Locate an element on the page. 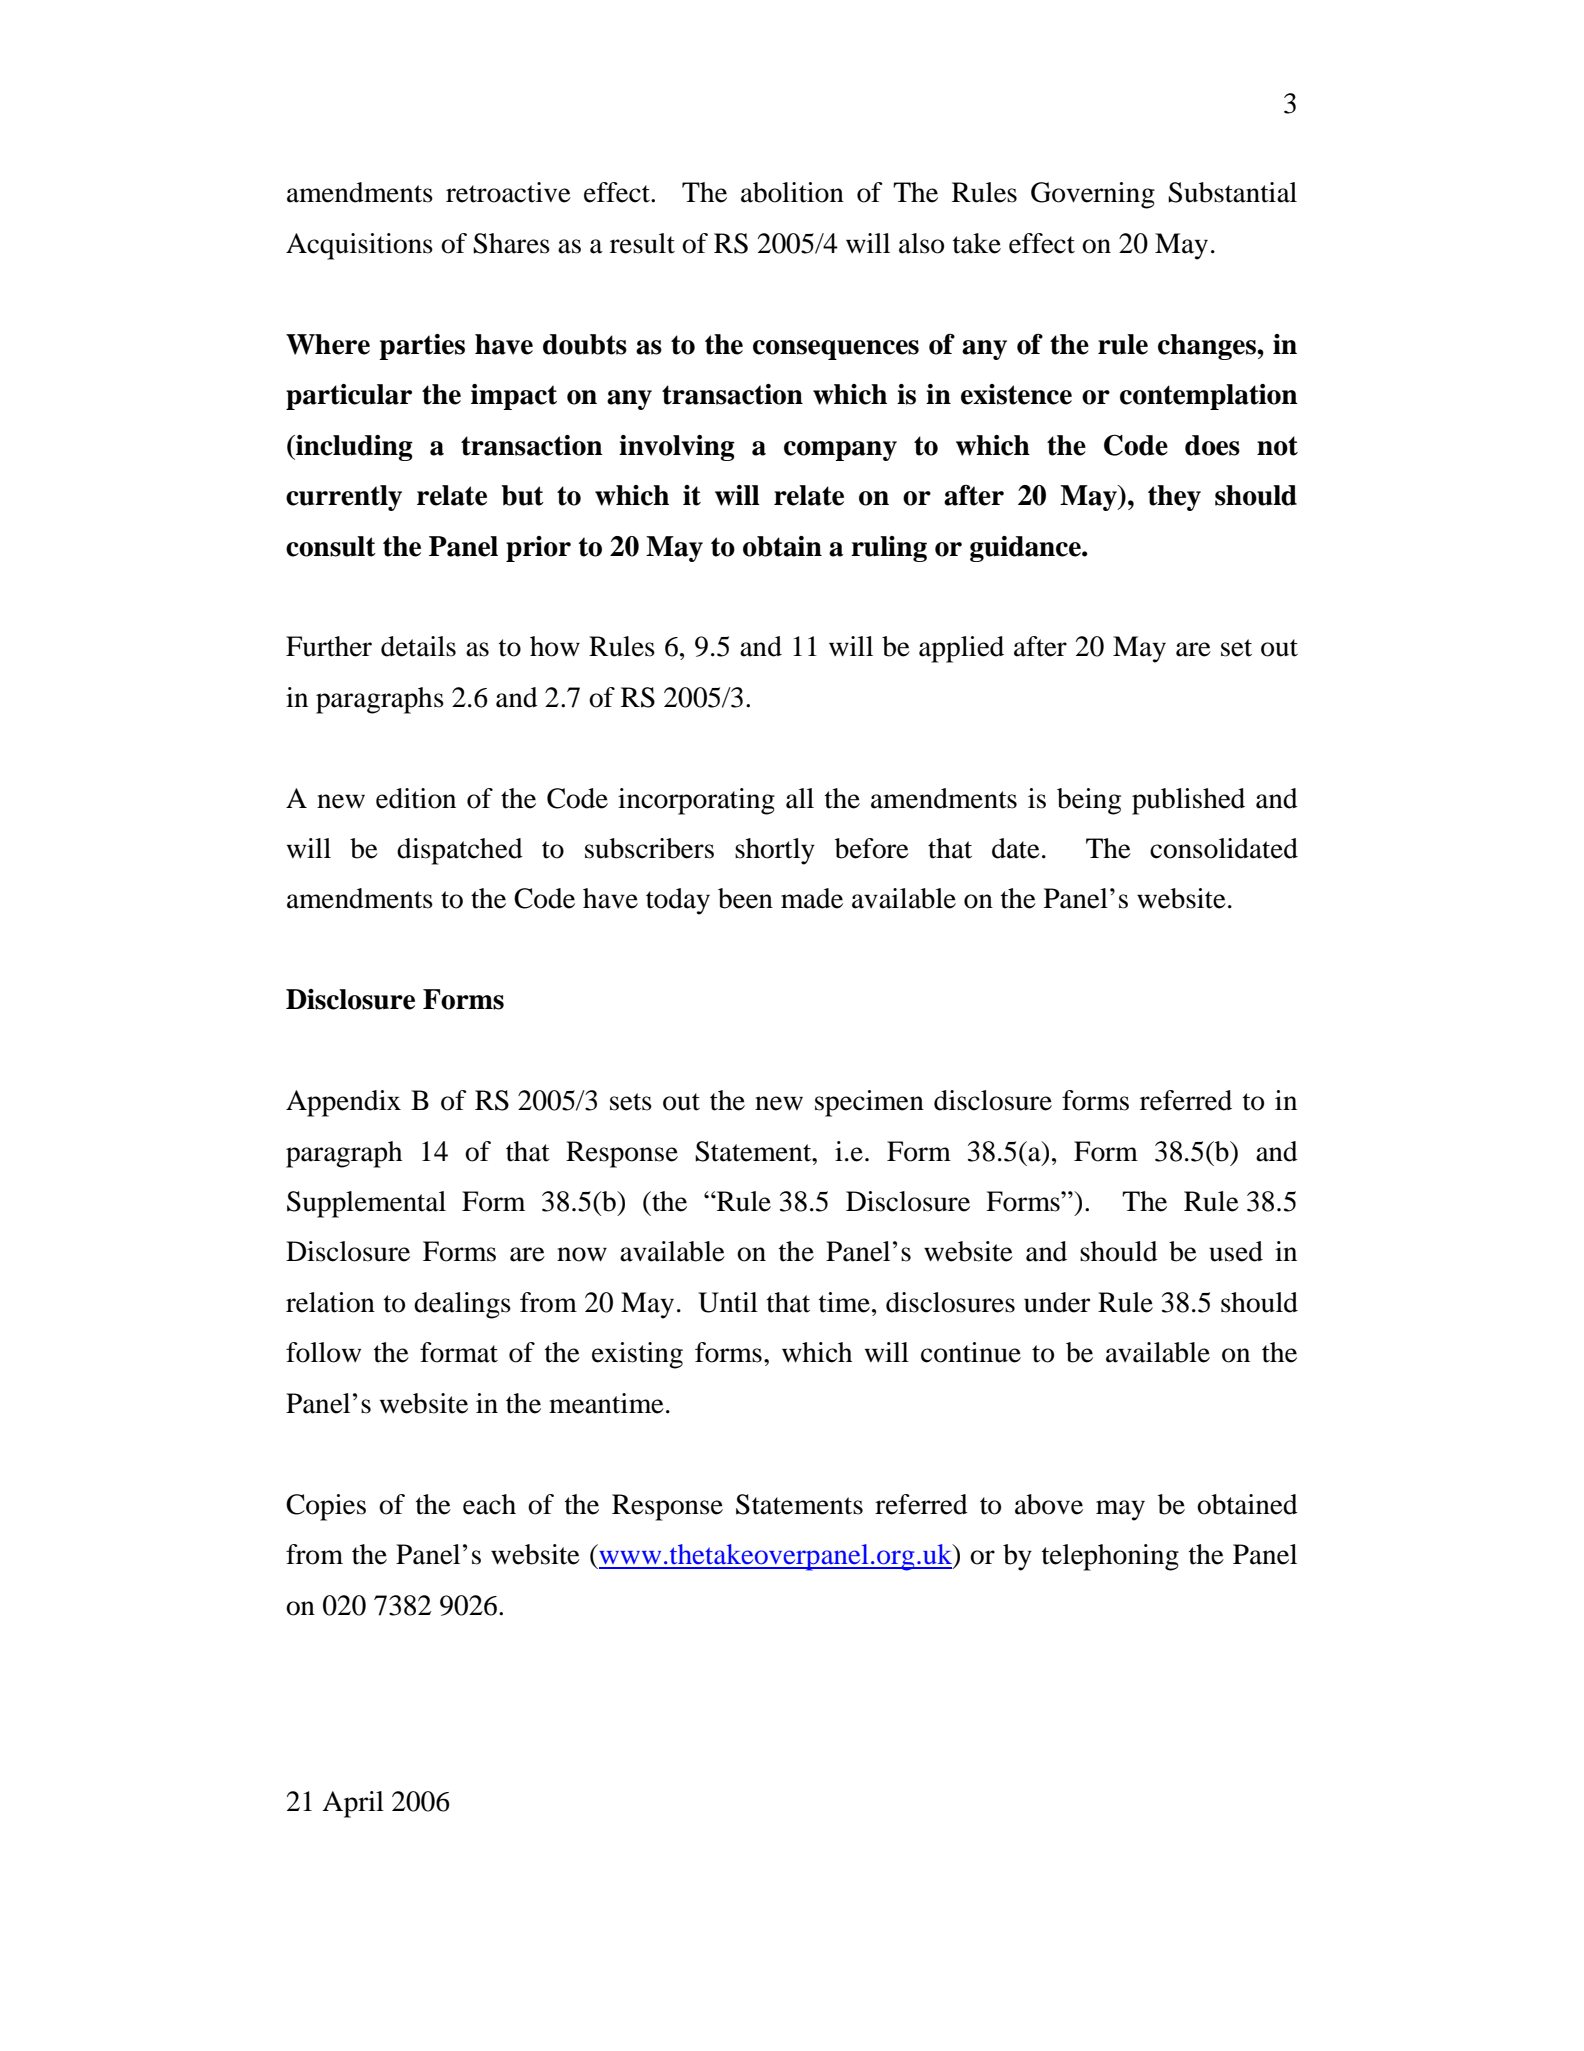 This document has width=1584, height=2051. April is located at coordinates (353, 1804).
